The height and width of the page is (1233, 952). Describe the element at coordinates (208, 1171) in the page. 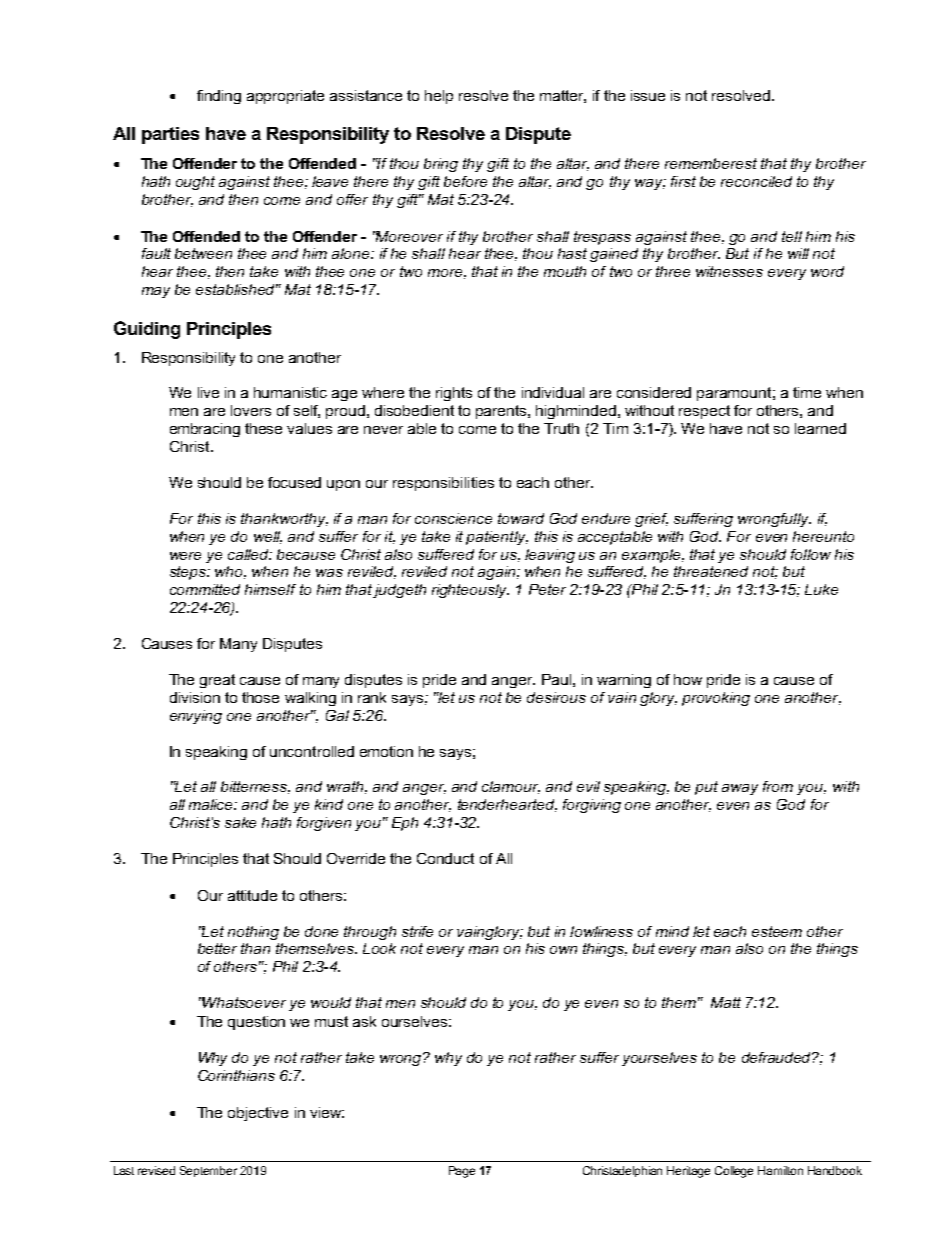

I see `September` at that location.
